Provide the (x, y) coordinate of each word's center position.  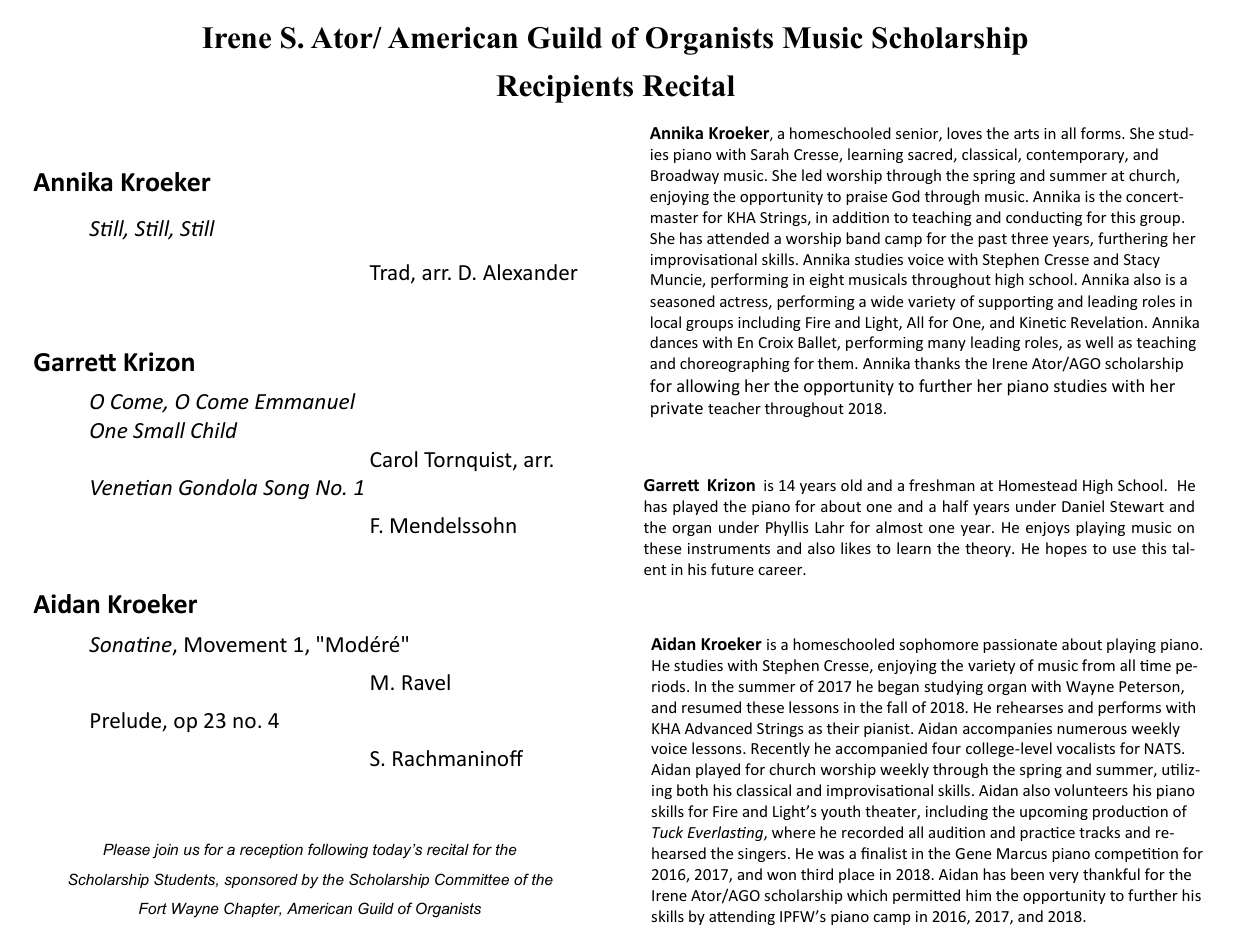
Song (286, 489)
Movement (236, 645)
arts (1026, 134)
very (1064, 877)
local (666, 322)
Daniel (1083, 506)
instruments (729, 548)
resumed (711, 707)
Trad (389, 272)
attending (742, 917)
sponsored (261, 881)
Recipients (564, 89)
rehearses (1030, 707)
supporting (1015, 303)
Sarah (770, 154)
